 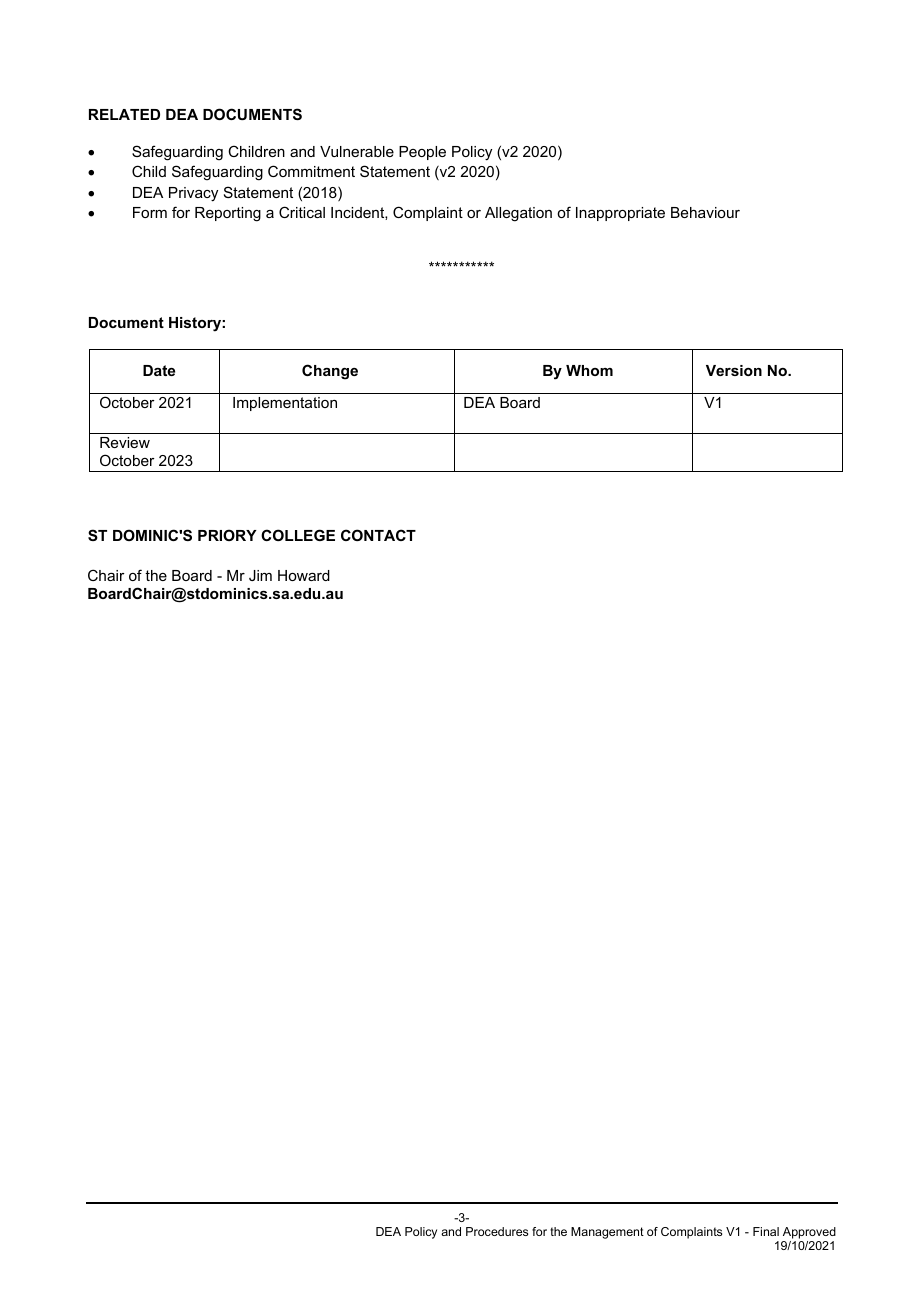 What do you see at coordinates (607, 1233) in the screenshot?
I see `Management` at bounding box center [607, 1233].
